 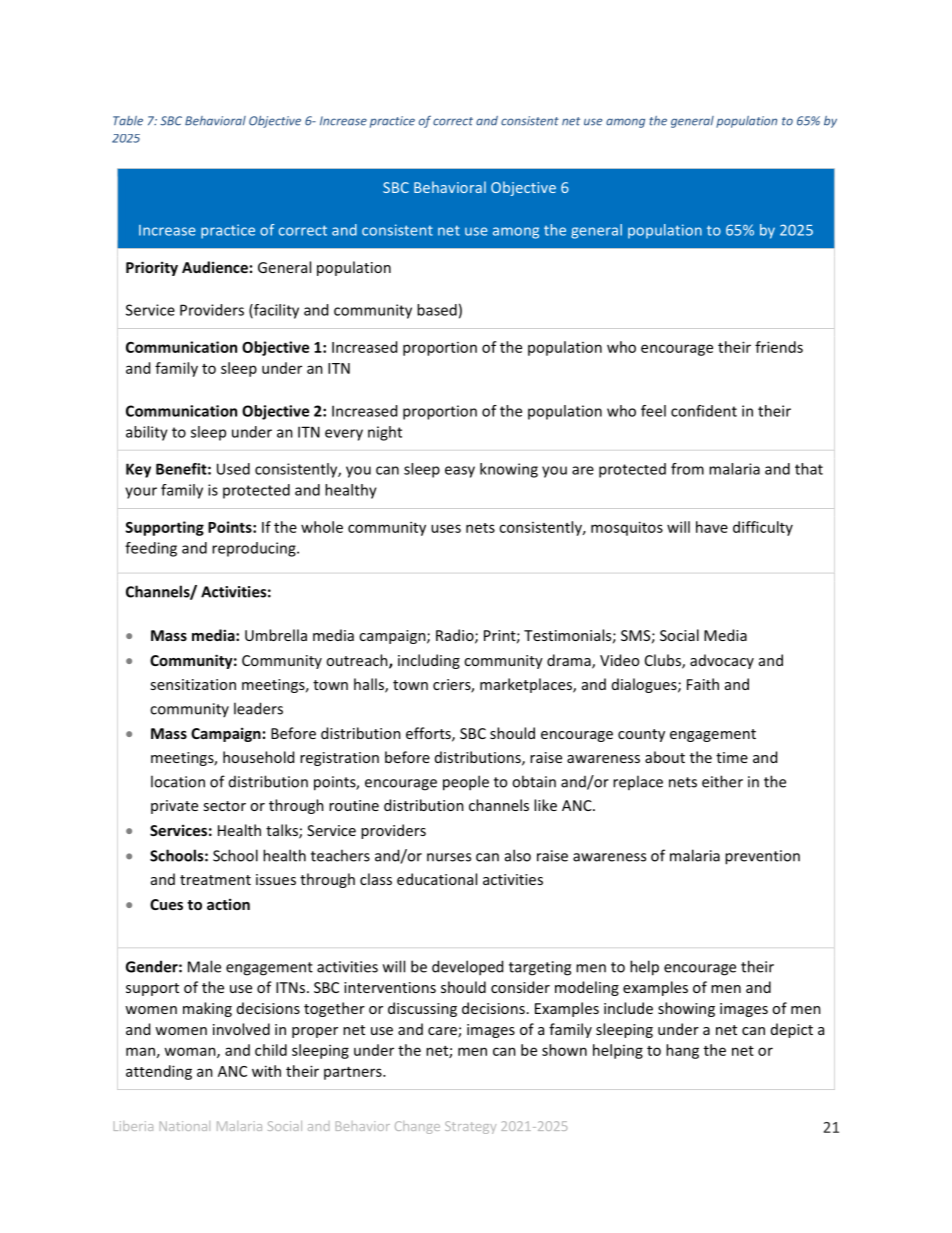 I want to click on advocacy, so click(x=722, y=661).
